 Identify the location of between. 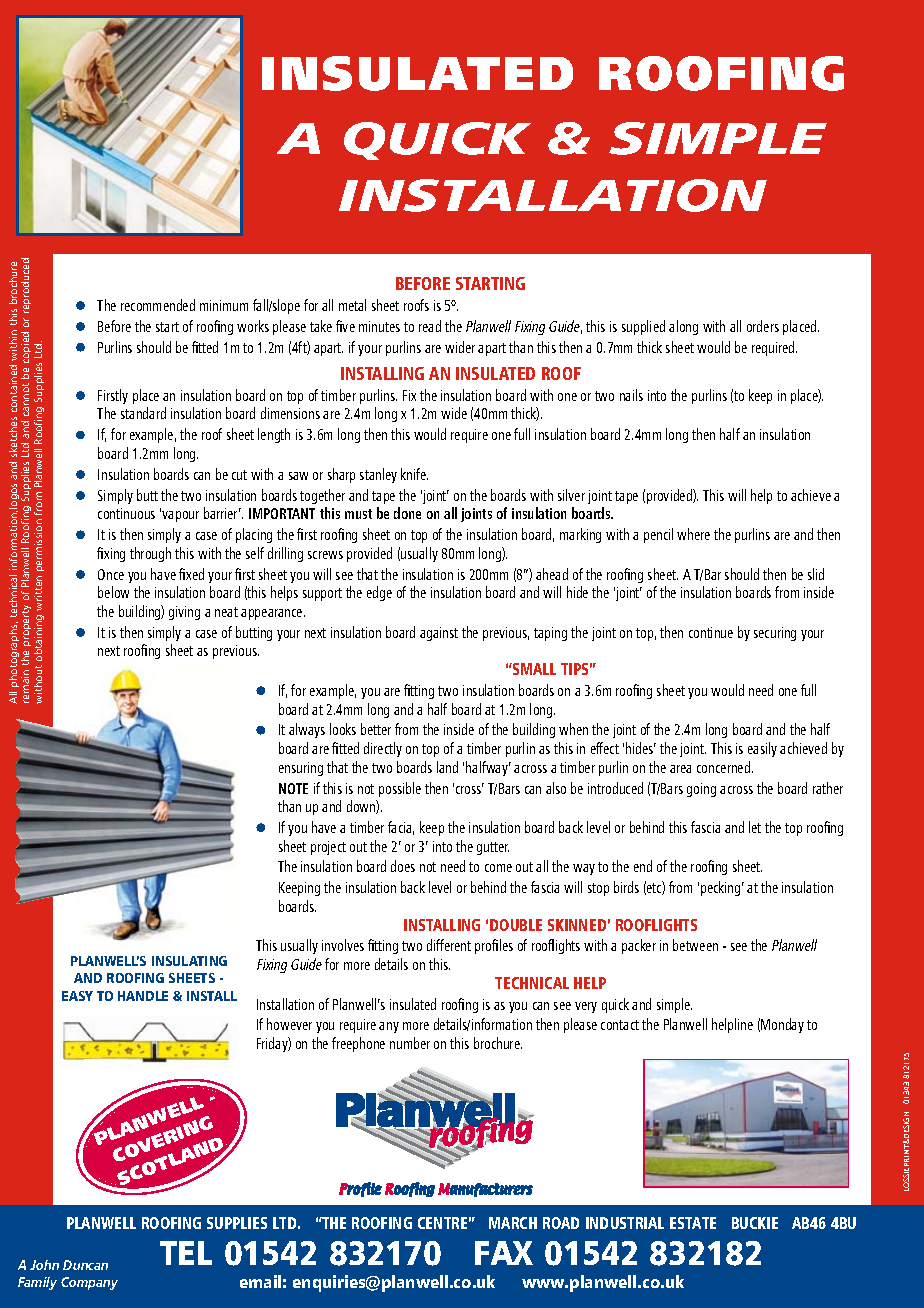
(695, 945).
